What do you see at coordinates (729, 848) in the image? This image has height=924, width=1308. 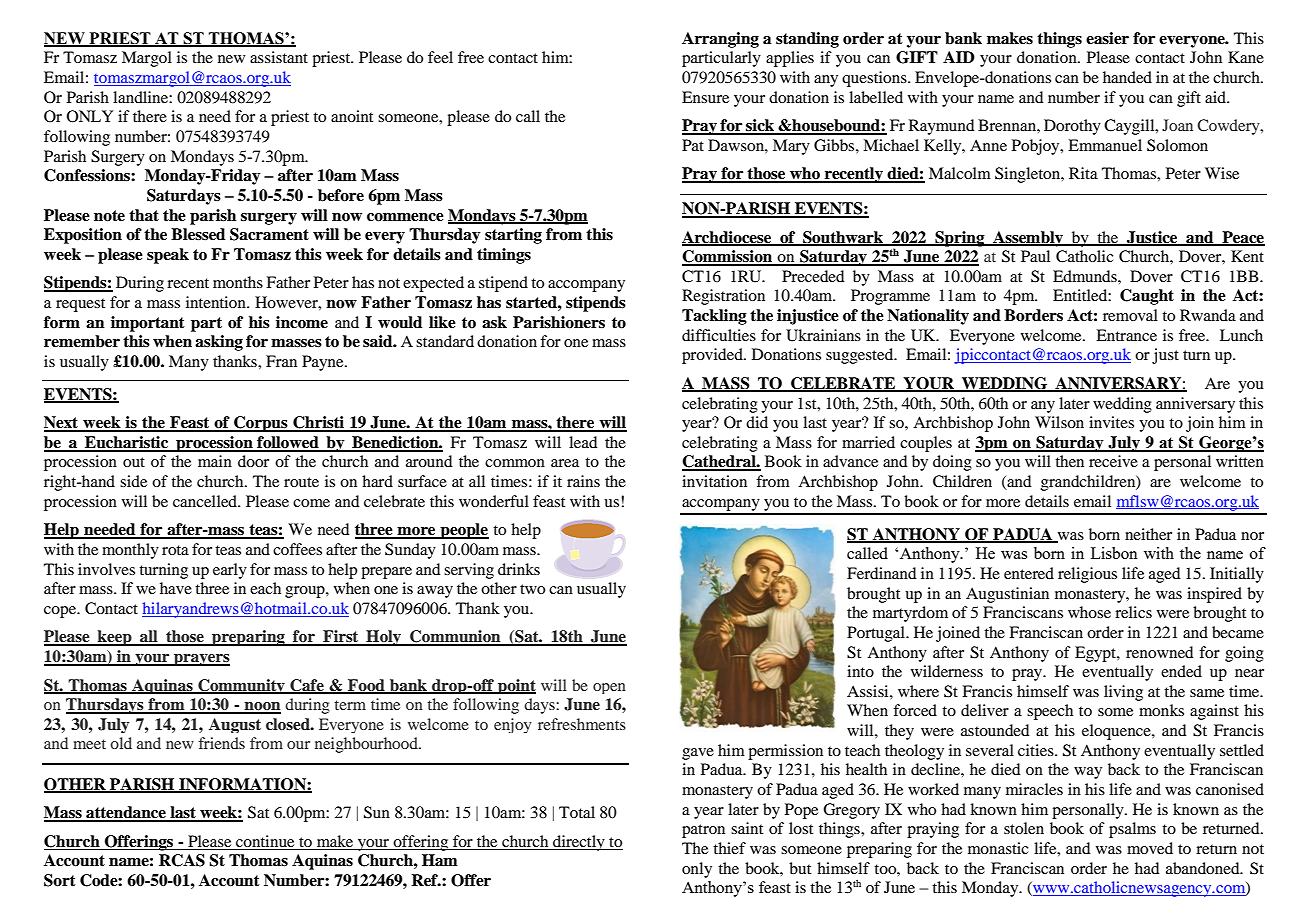 I see `thief` at bounding box center [729, 848].
